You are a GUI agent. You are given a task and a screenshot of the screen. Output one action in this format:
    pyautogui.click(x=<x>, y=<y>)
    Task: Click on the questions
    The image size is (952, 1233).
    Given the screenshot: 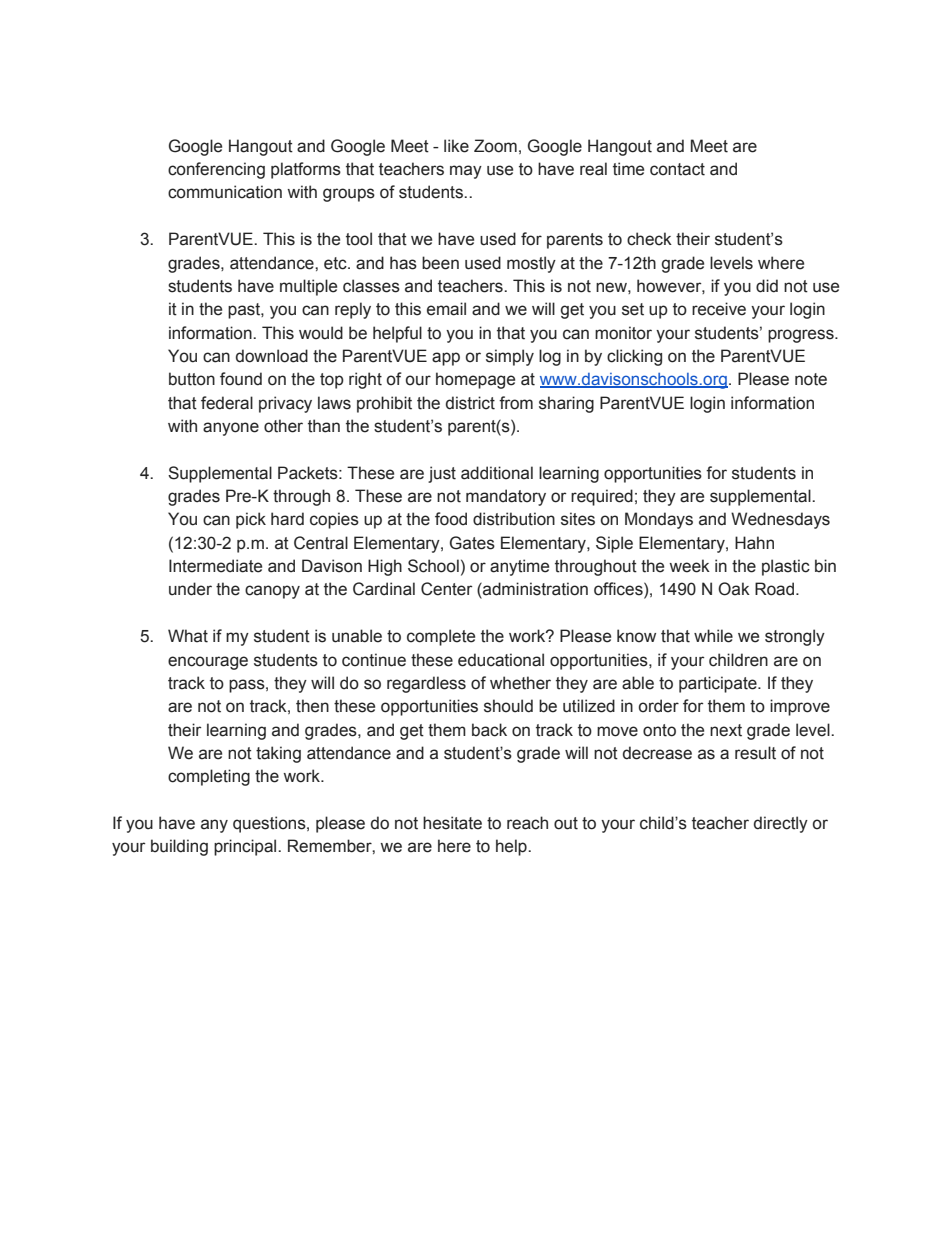 What is the action you would take?
    pyautogui.click(x=270, y=824)
